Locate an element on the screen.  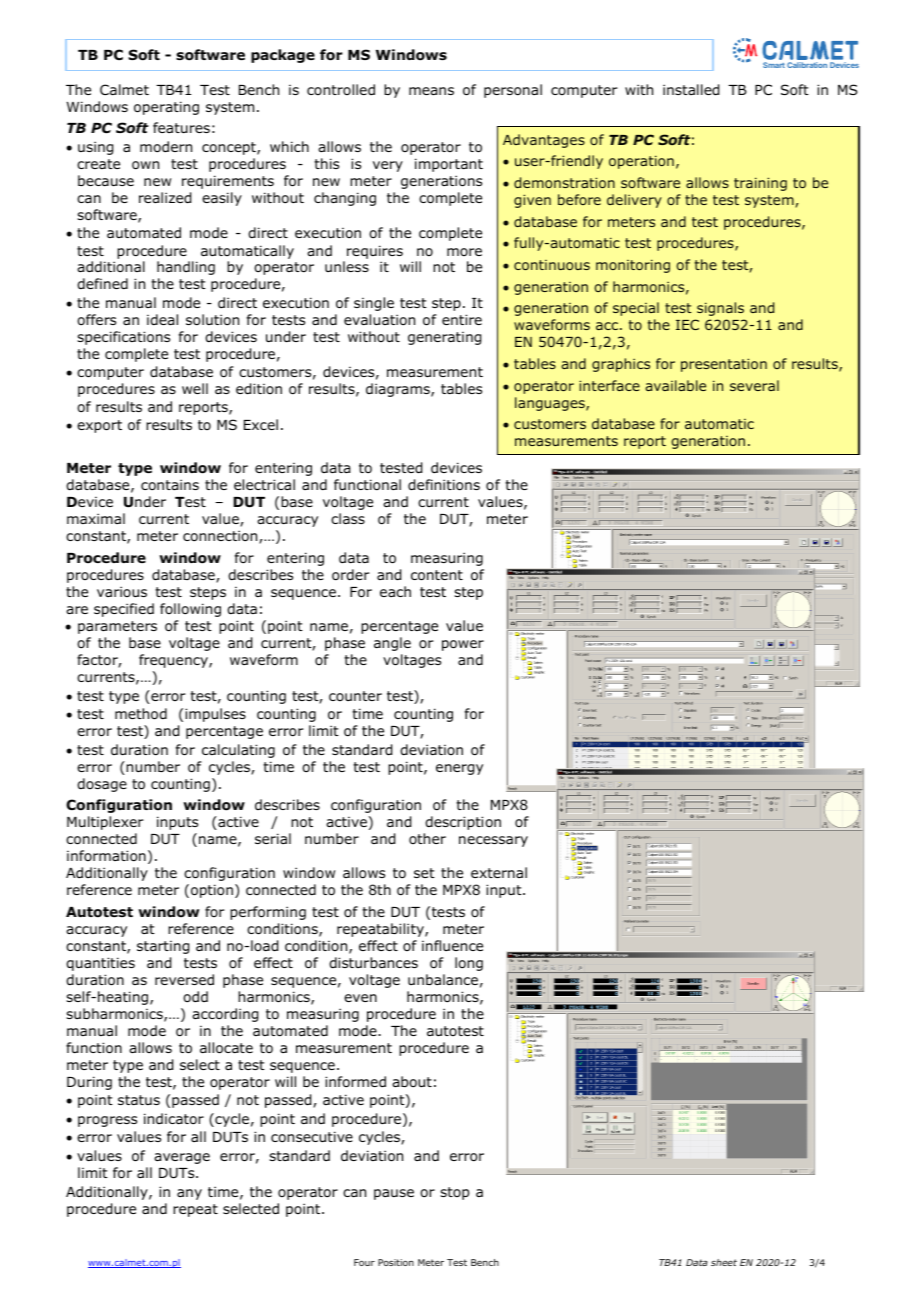
presentation is located at coordinates (724, 365).
